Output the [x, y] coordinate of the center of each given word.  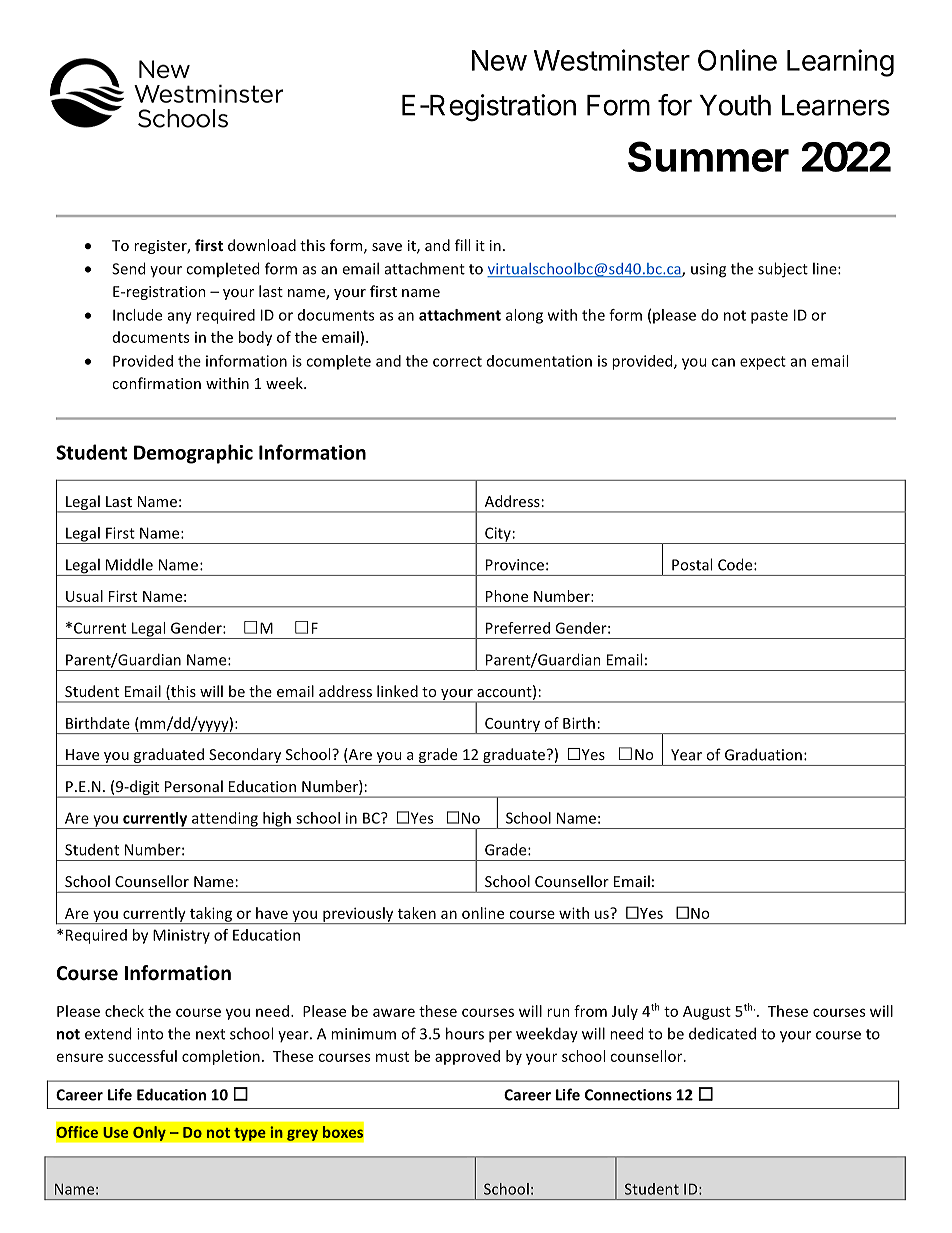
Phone [507, 596]
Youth [735, 105]
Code [736, 564]
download [262, 245]
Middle [129, 564]
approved [467, 1057]
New [499, 60]
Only [149, 1133]
